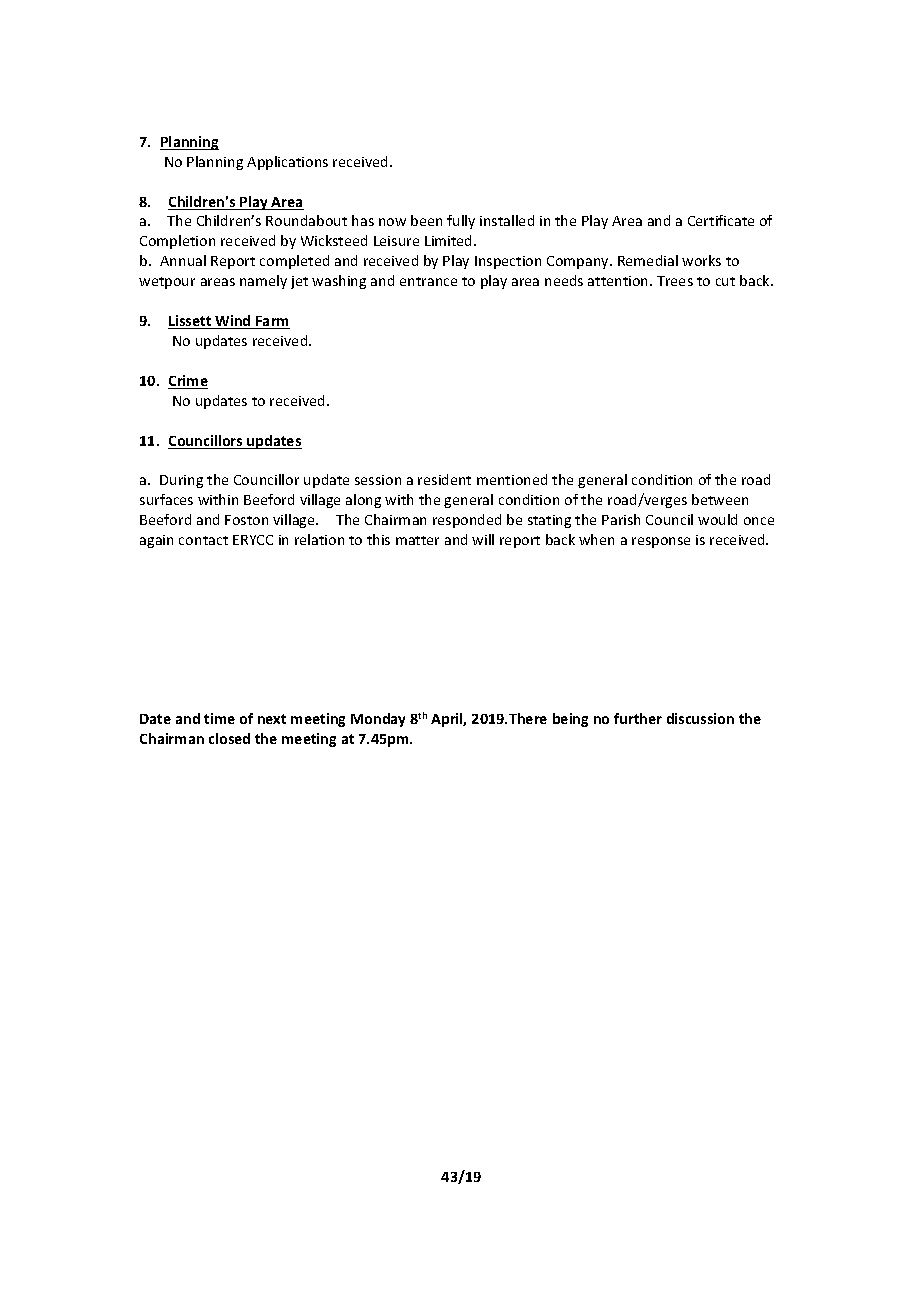  Describe the element at coordinates (461, 222) in the screenshot. I see `fully` at that location.
